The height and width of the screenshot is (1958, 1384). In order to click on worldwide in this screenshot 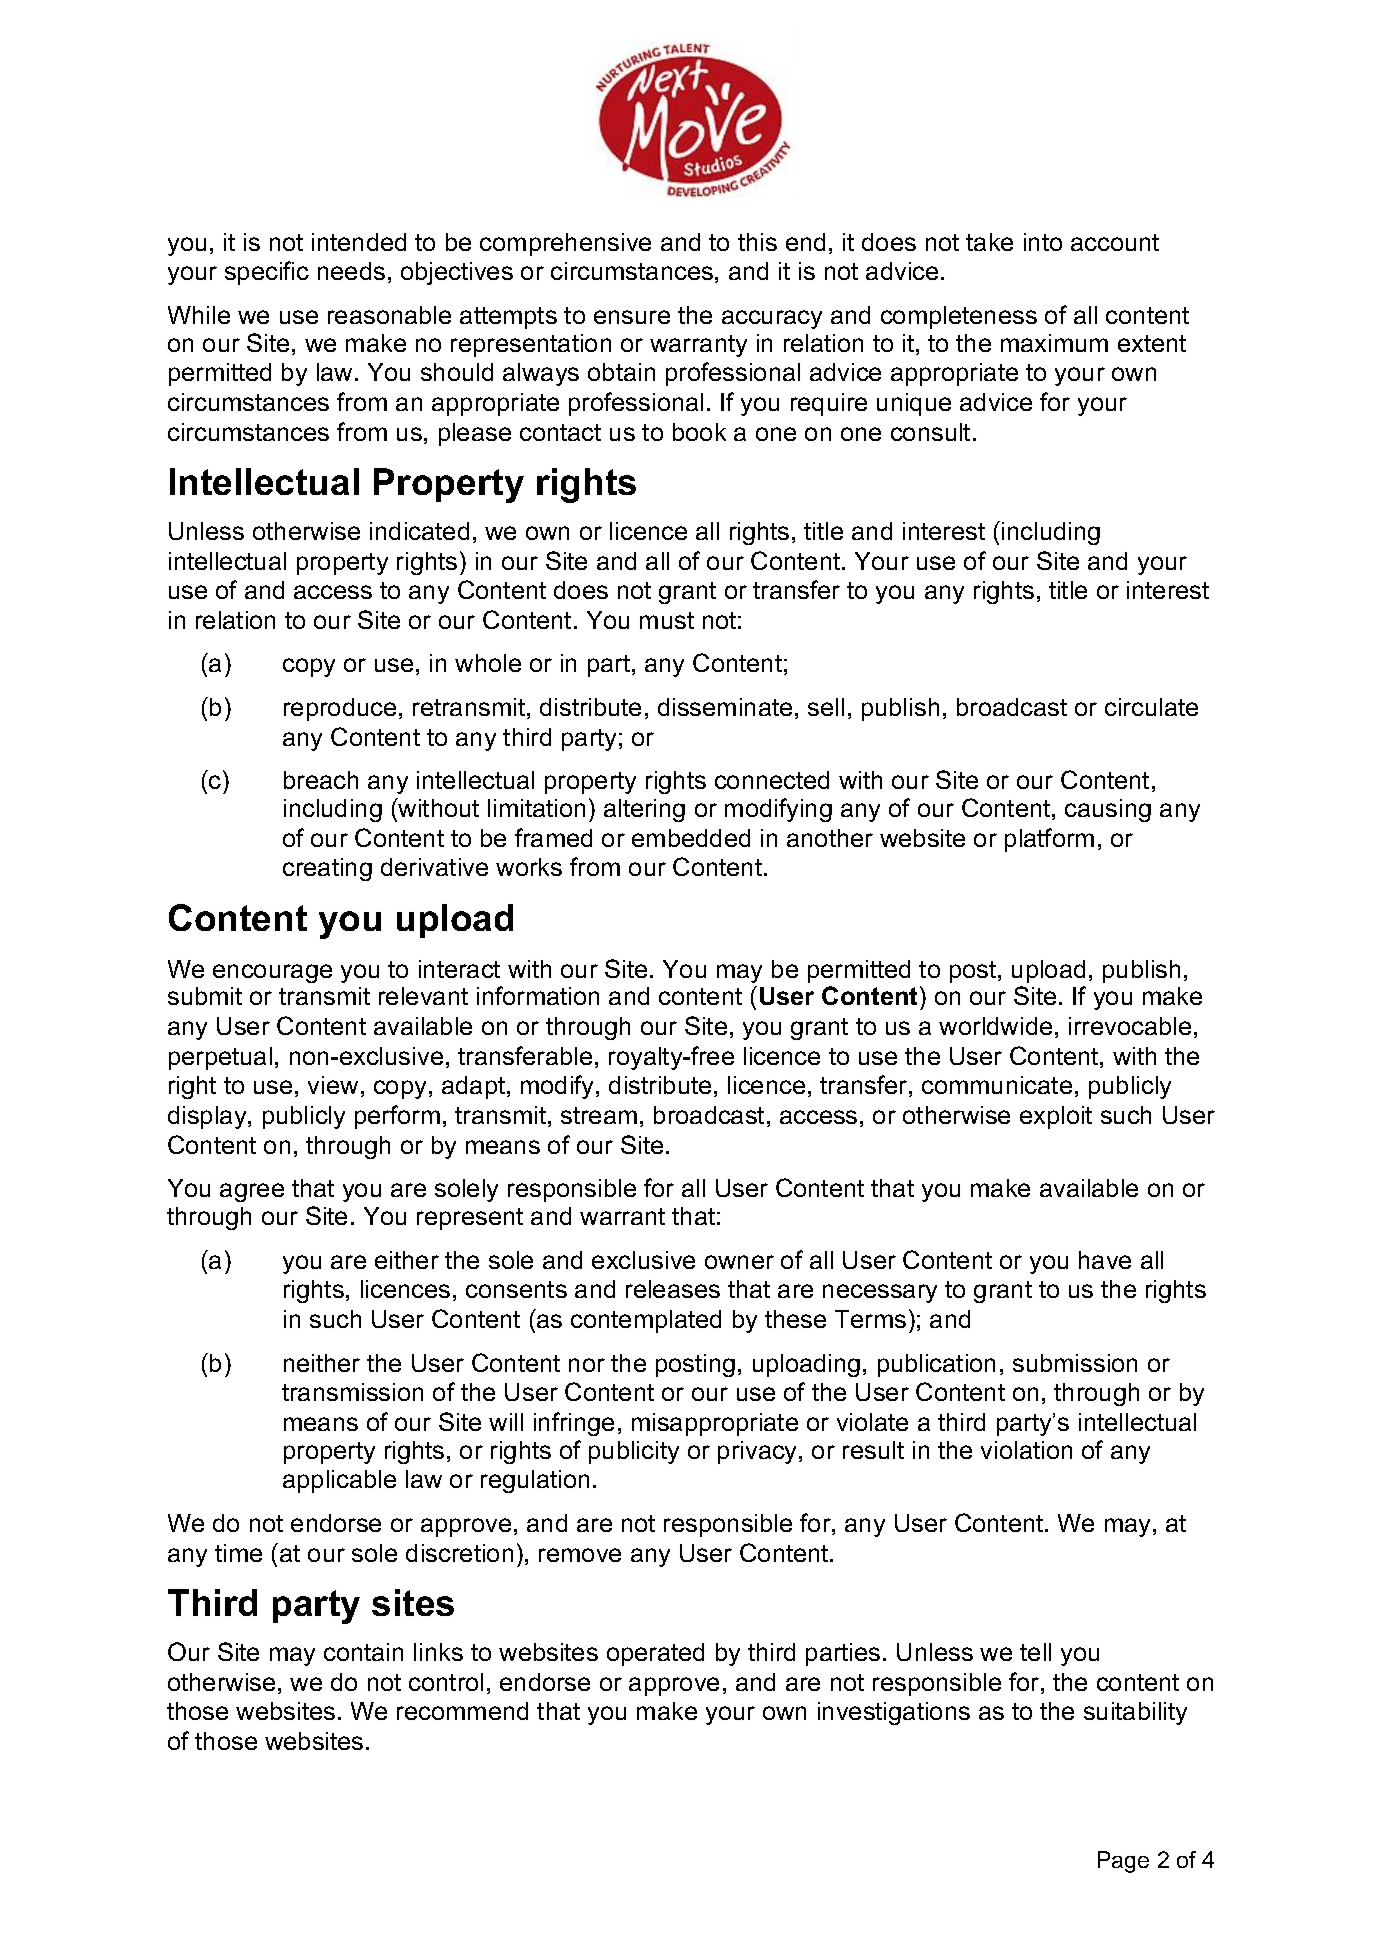, I will do `click(995, 1026)`.
